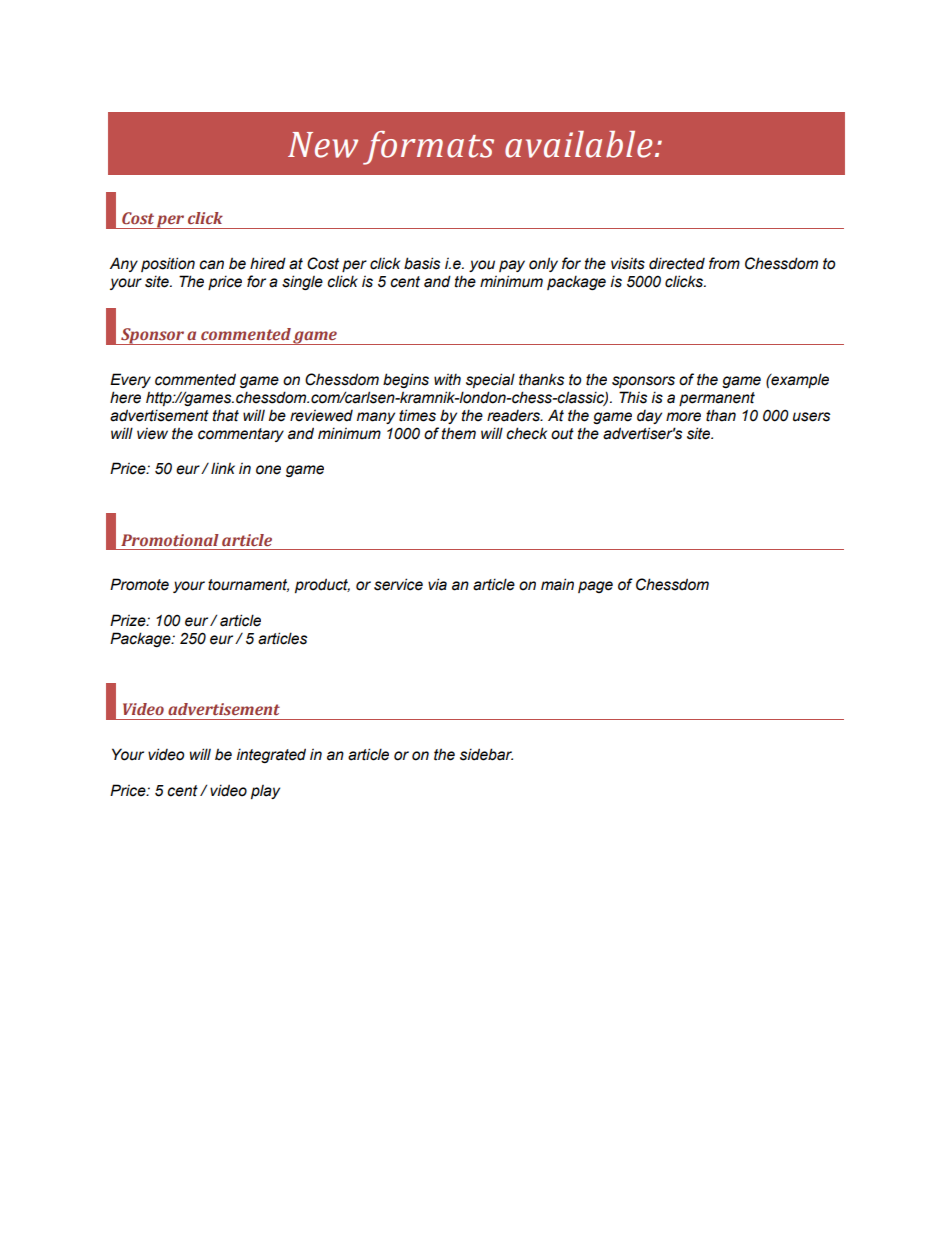 Image resolution: width=952 pixels, height=1233 pixels. I want to click on available, so click(578, 144).
